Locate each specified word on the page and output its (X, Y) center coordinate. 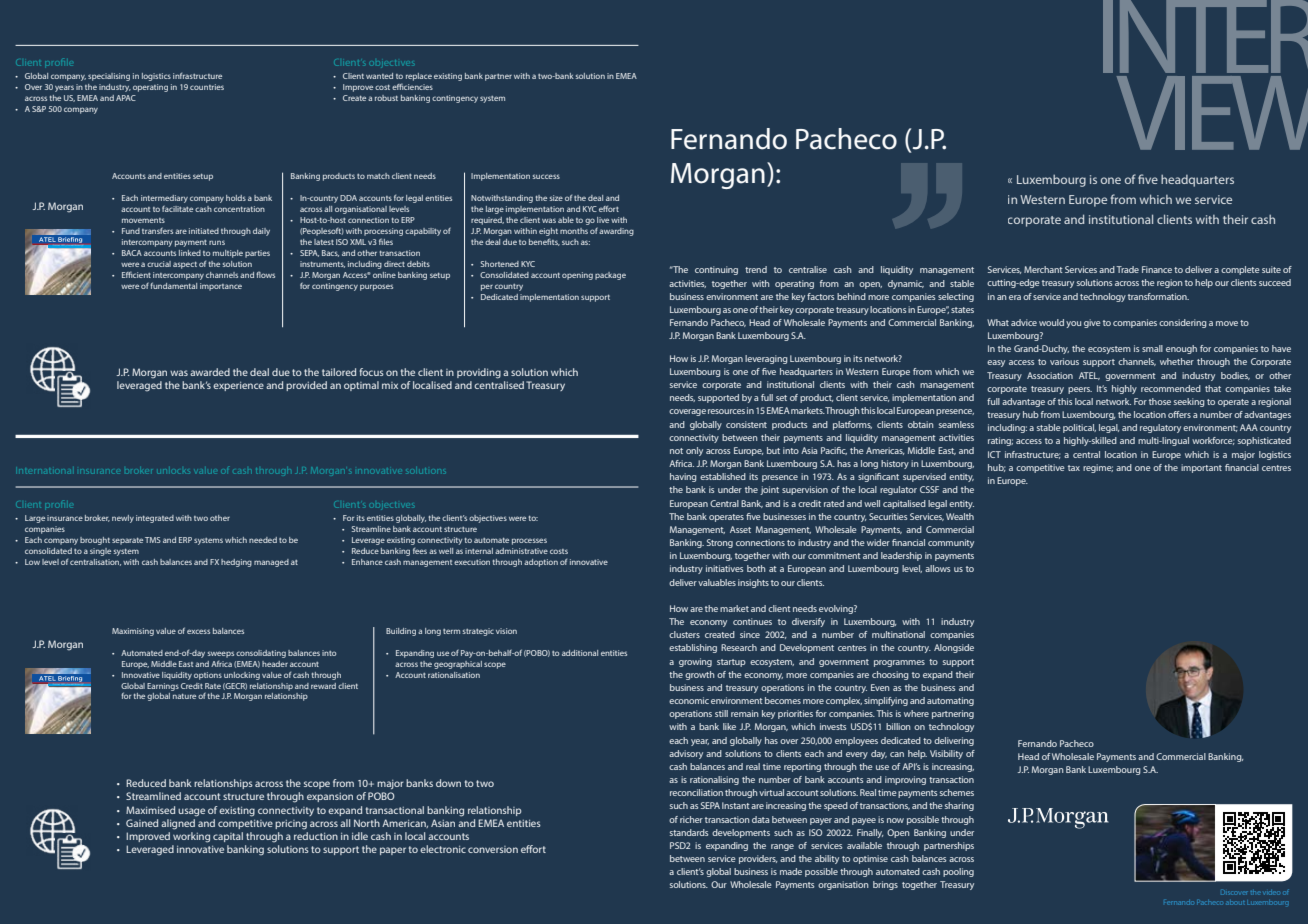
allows (937, 568)
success (546, 176)
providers (758, 859)
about (1235, 903)
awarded (210, 372)
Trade (1127, 269)
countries (207, 87)
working (191, 837)
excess (198, 631)
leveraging (766, 359)
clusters (684, 634)
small (1152, 348)
